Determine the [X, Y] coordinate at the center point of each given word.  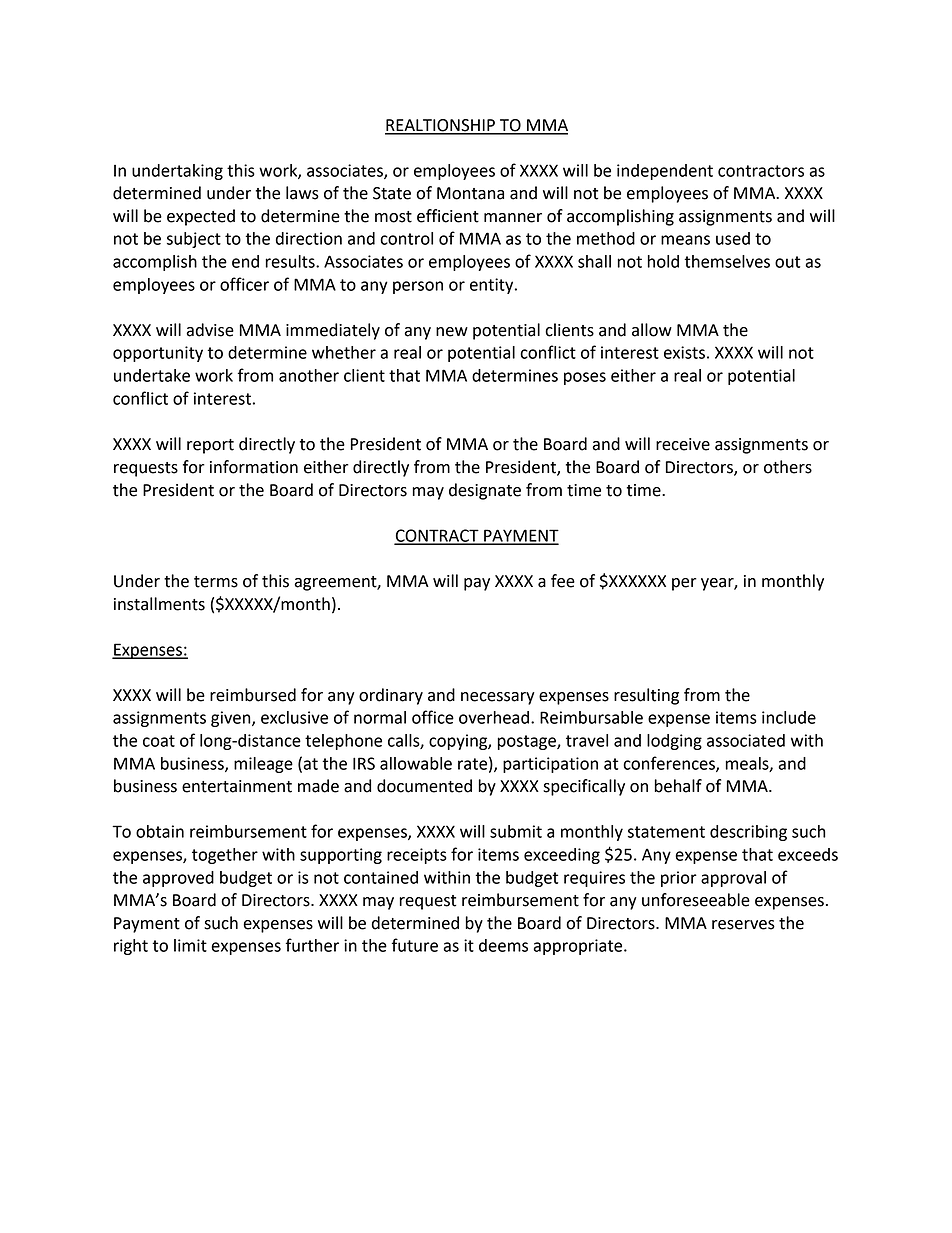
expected [201, 217]
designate [485, 491]
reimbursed [253, 695]
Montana [470, 193]
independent [665, 172]
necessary [498, 698]
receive [683, 444]
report [210, 446]
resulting [646, 696]
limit [190, 945]
